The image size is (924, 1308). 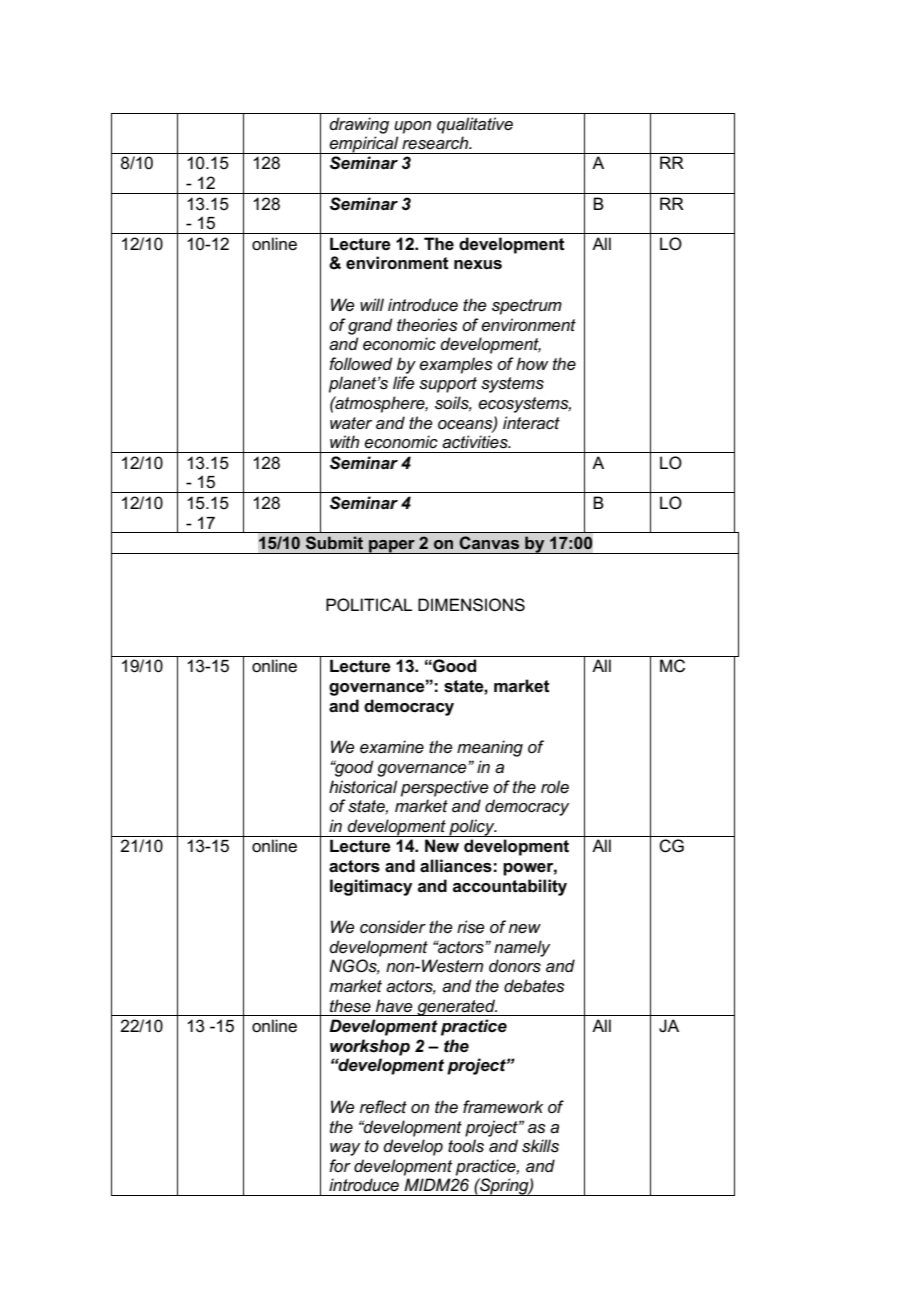 What do you see at coordinates (383, 1107) in the screenshot?
I see `reflect` at bounding box center [383, 1107].
